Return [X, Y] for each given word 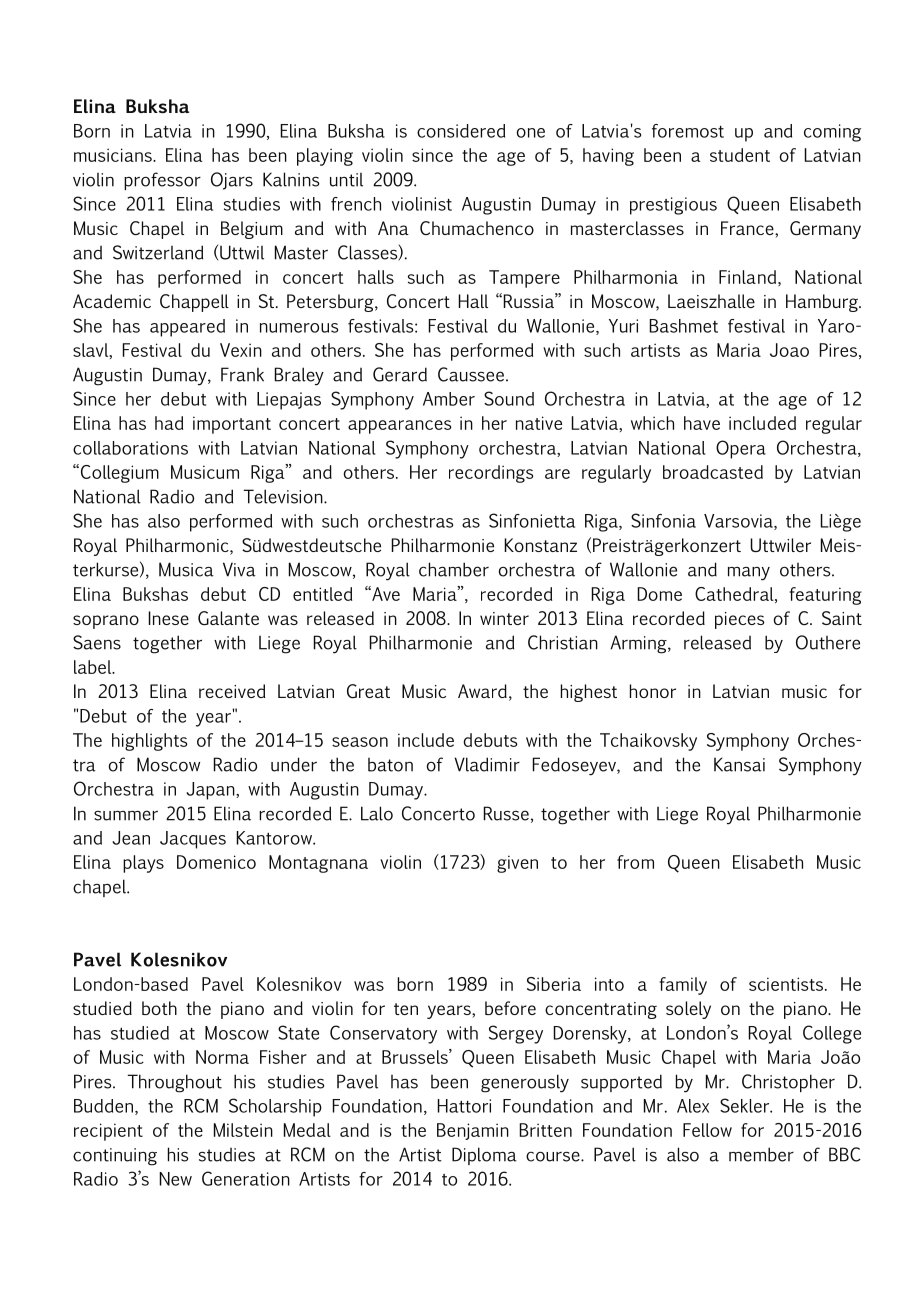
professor [162, 181]
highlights [150, 742]
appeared [187, 328]
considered [461, 131]
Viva [239, 569]
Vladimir [487, 764]
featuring [825, 596]
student [740, 155]
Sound [509, 398]
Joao [789, 350]
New [175, 1179]
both [159, 1008]
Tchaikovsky [648, 742]
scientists [787, 984]
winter [504, 618]
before [510, 1008]
